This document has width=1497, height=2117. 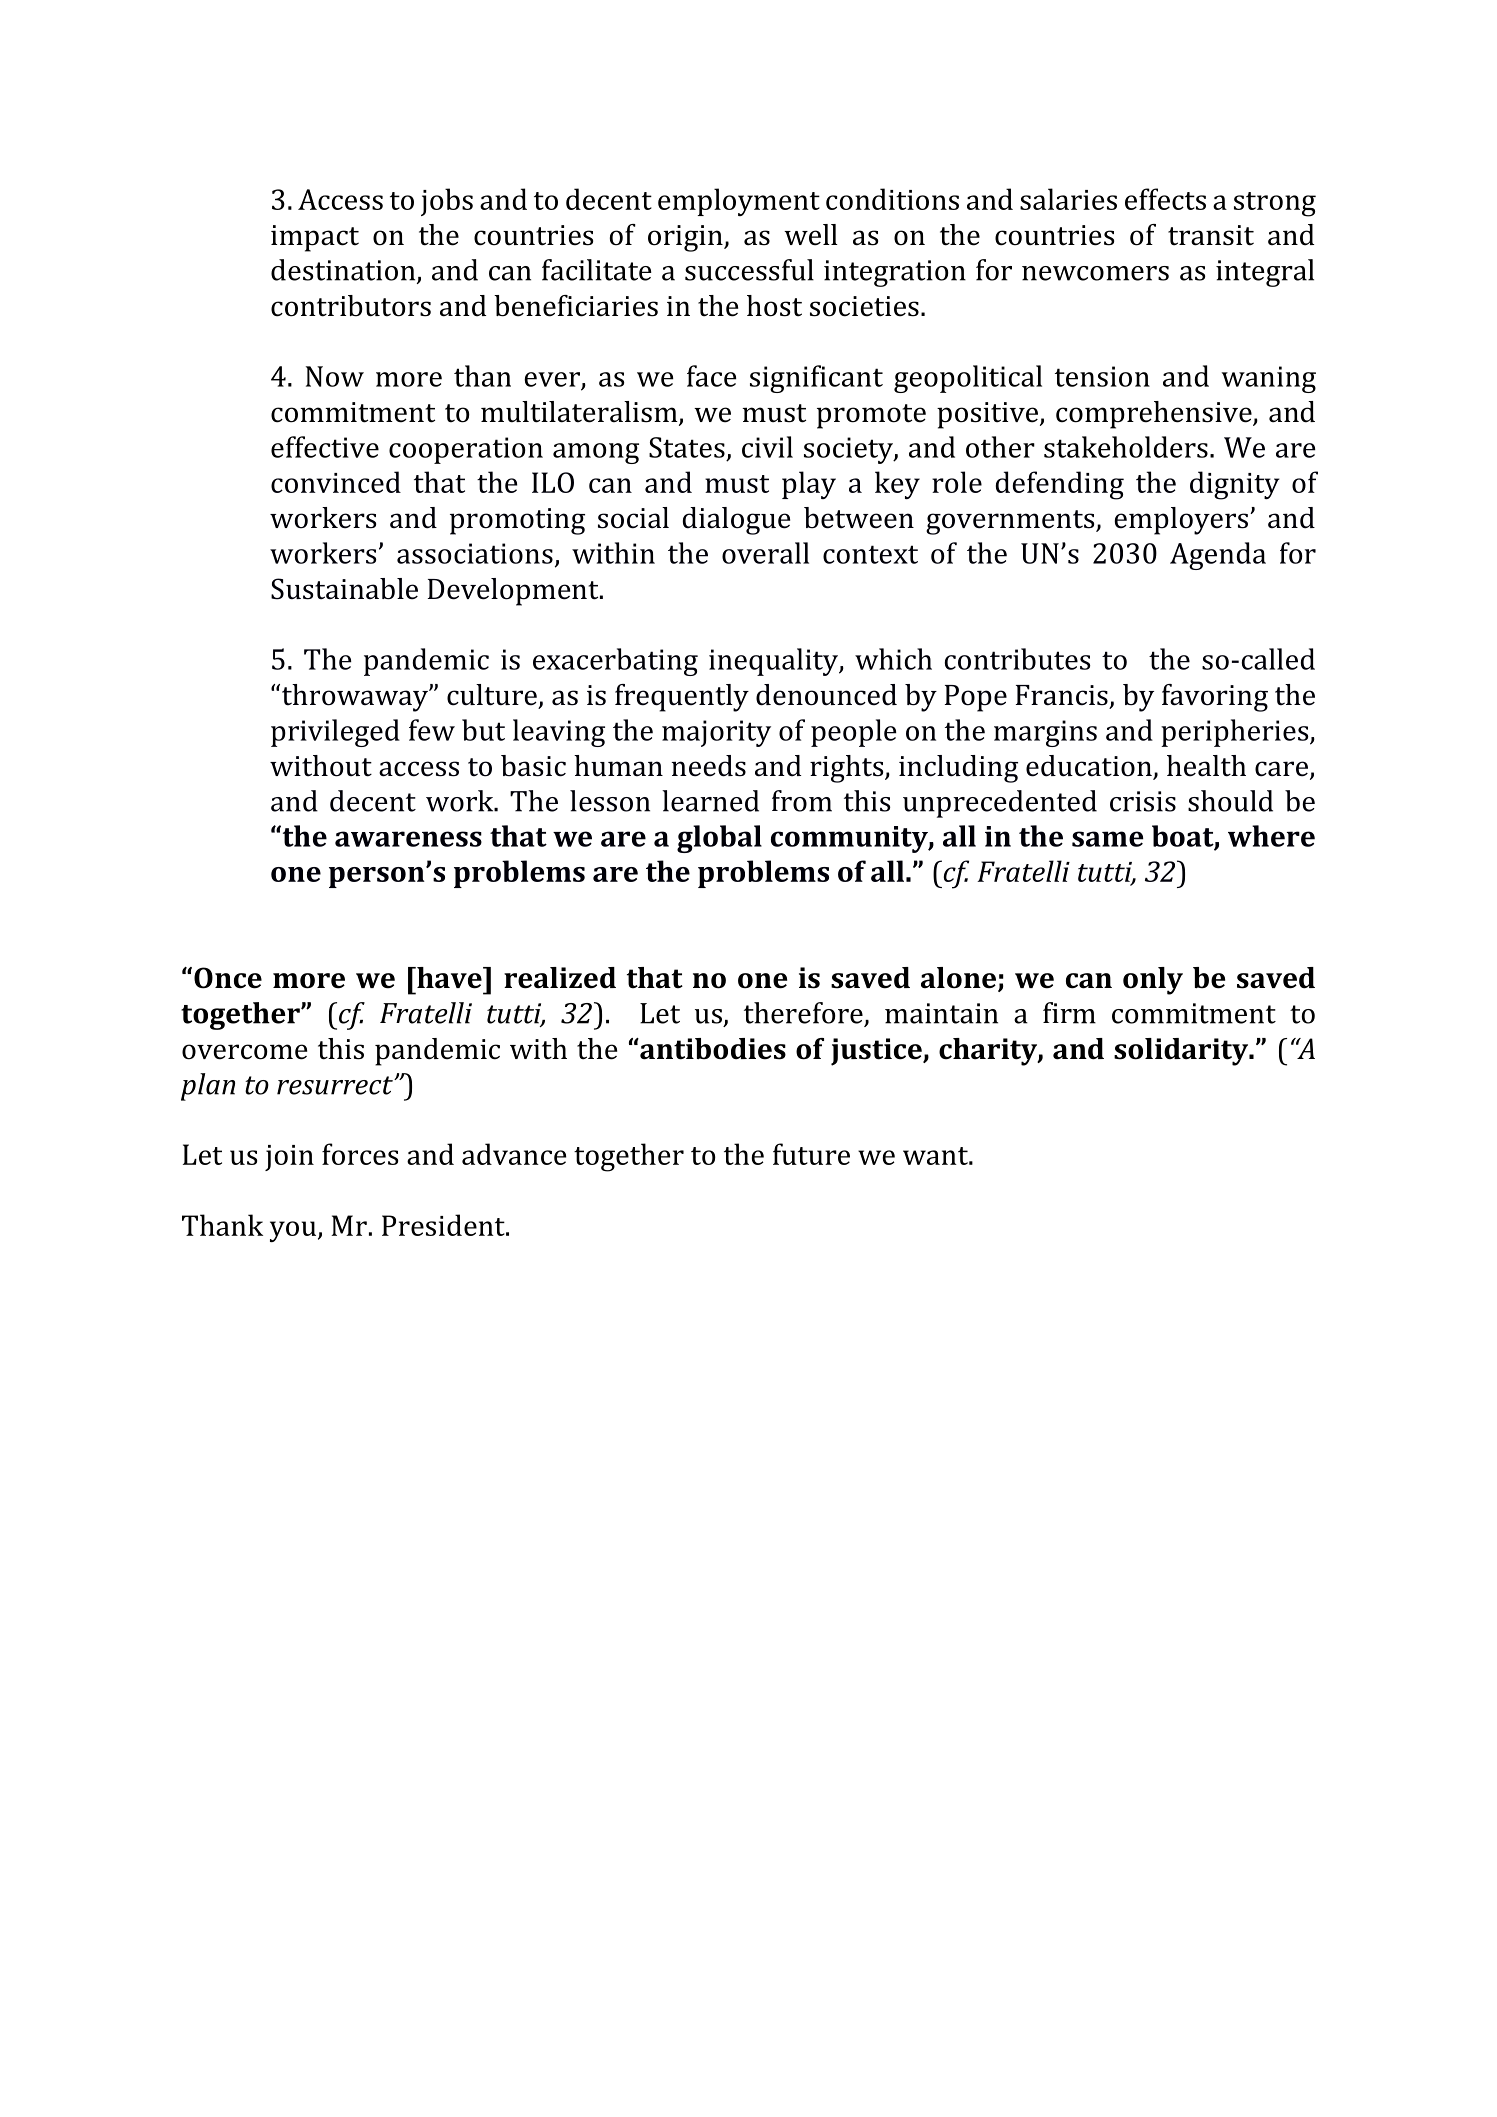 I want to click on you, so click(x=294, y=1231).
